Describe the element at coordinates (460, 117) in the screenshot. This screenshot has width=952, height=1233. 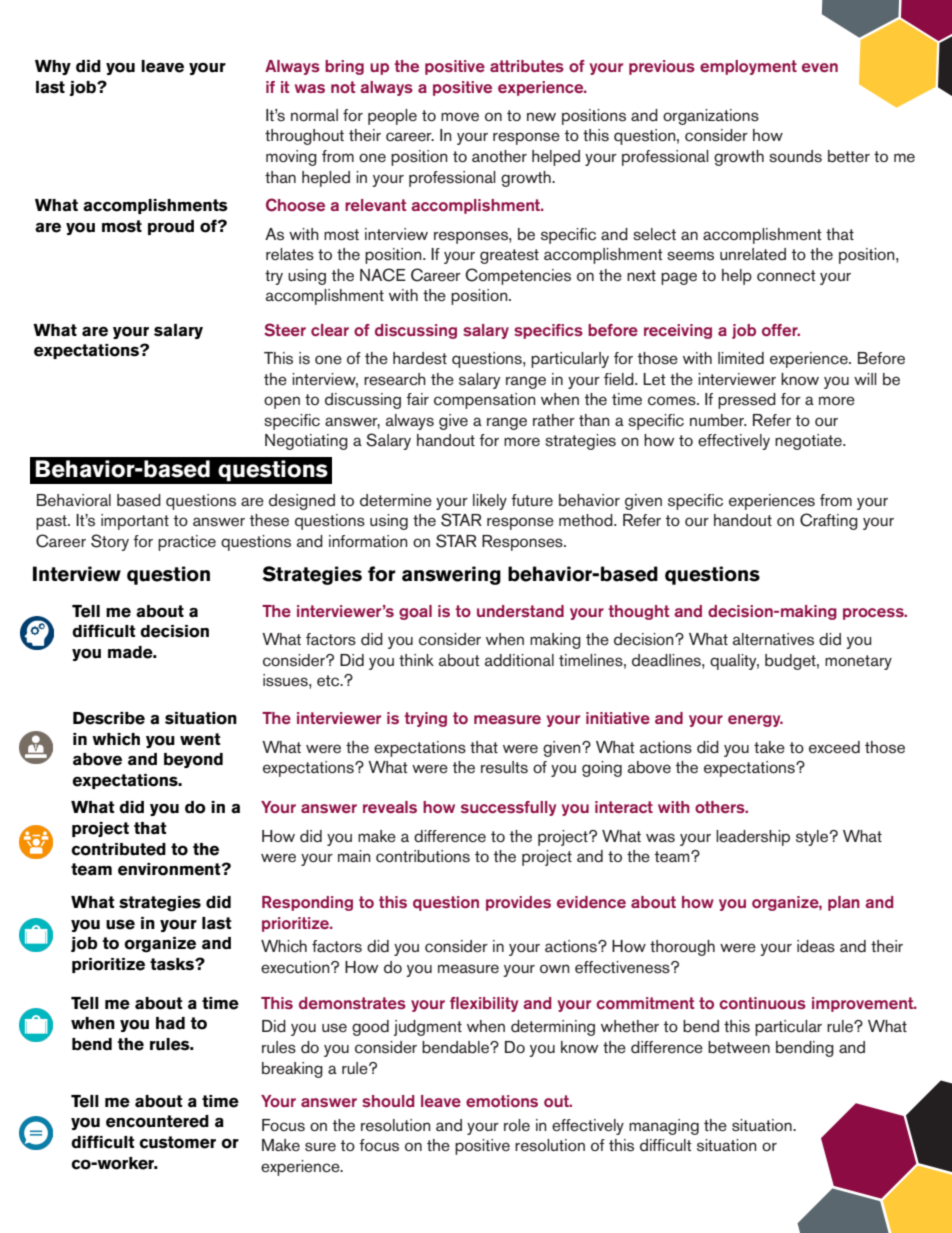
I see `move` at that location.
